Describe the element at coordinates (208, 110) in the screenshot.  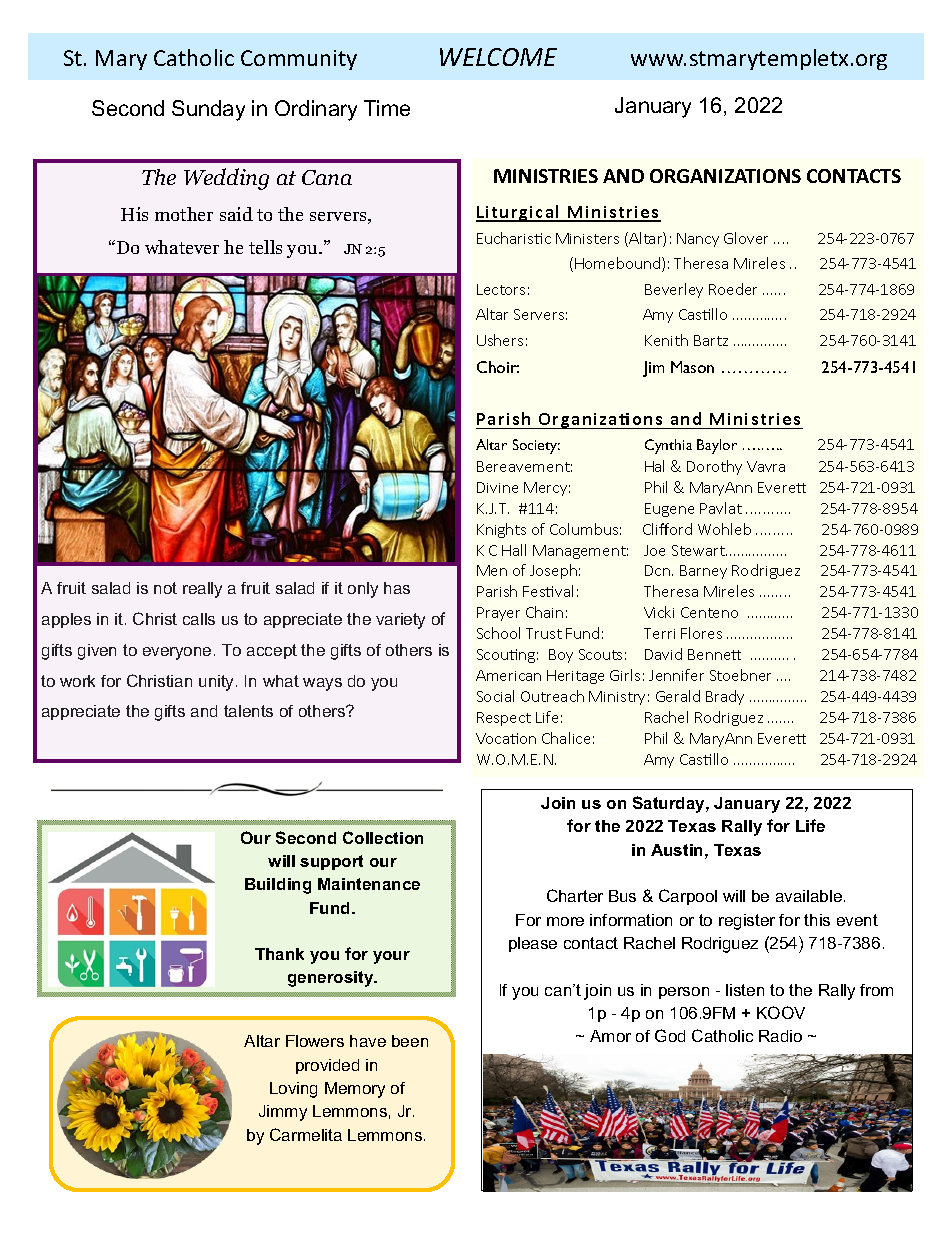
I see `Sunday` at that location.
